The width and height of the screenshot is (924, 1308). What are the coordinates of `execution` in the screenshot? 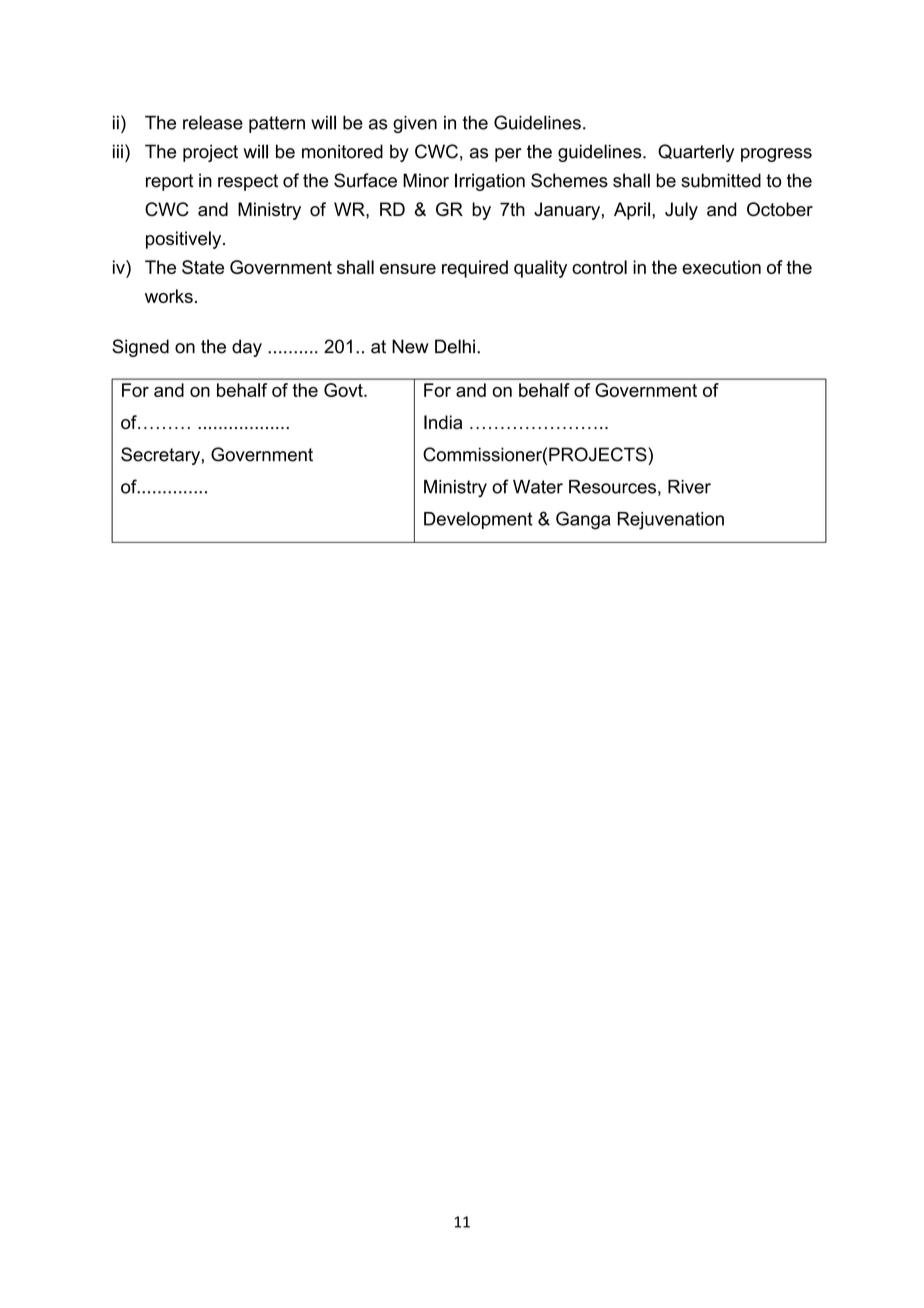 It's located at (721, 267).
